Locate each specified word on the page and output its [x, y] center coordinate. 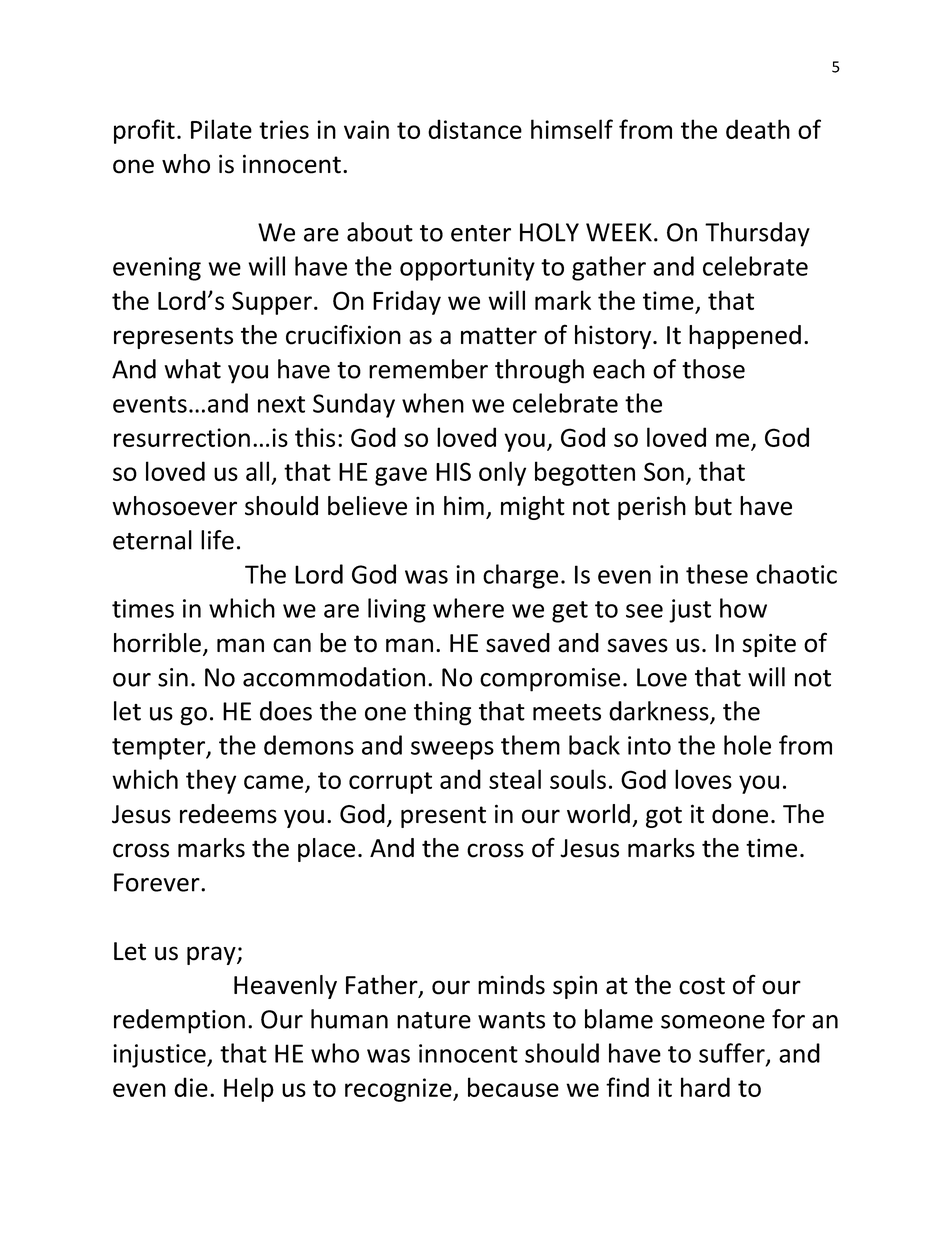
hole [747, 745]
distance [475, 129]
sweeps [452, 750]
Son [664, 471]
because [513, 1087]
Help [249, 1089]
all [257, 471]
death [758, 129]
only [502, 473]
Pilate [221, 129]
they [211, 781]
